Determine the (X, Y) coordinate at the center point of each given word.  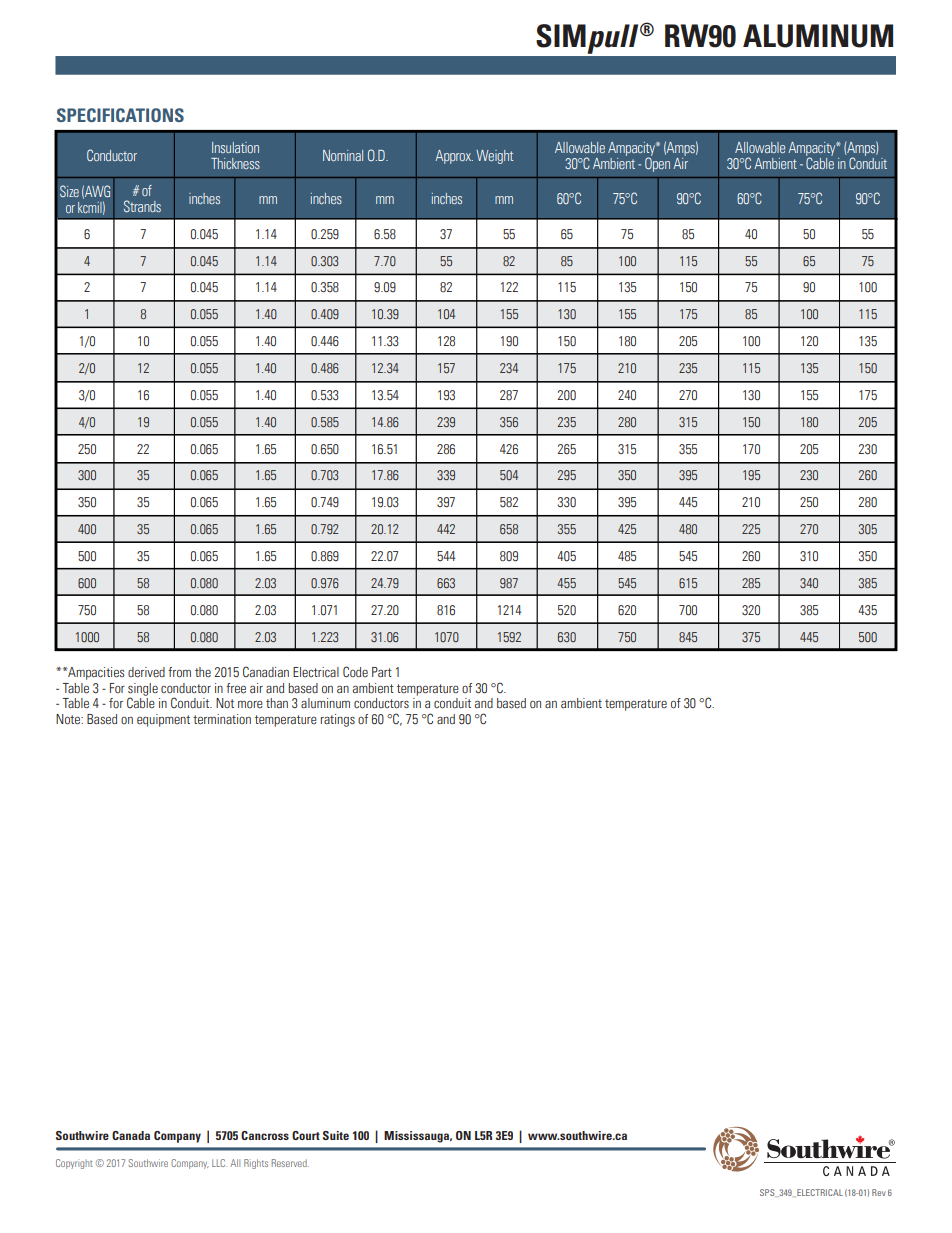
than (277, 703)
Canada (131, 1135)
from (179, 672)
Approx (454, 157)
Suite (336, 1135)
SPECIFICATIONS (120, 115)
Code (355, 672)
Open (657, 163)
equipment (163, 720)
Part (382, 672)
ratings (338, 720)
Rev (879, 1192)
